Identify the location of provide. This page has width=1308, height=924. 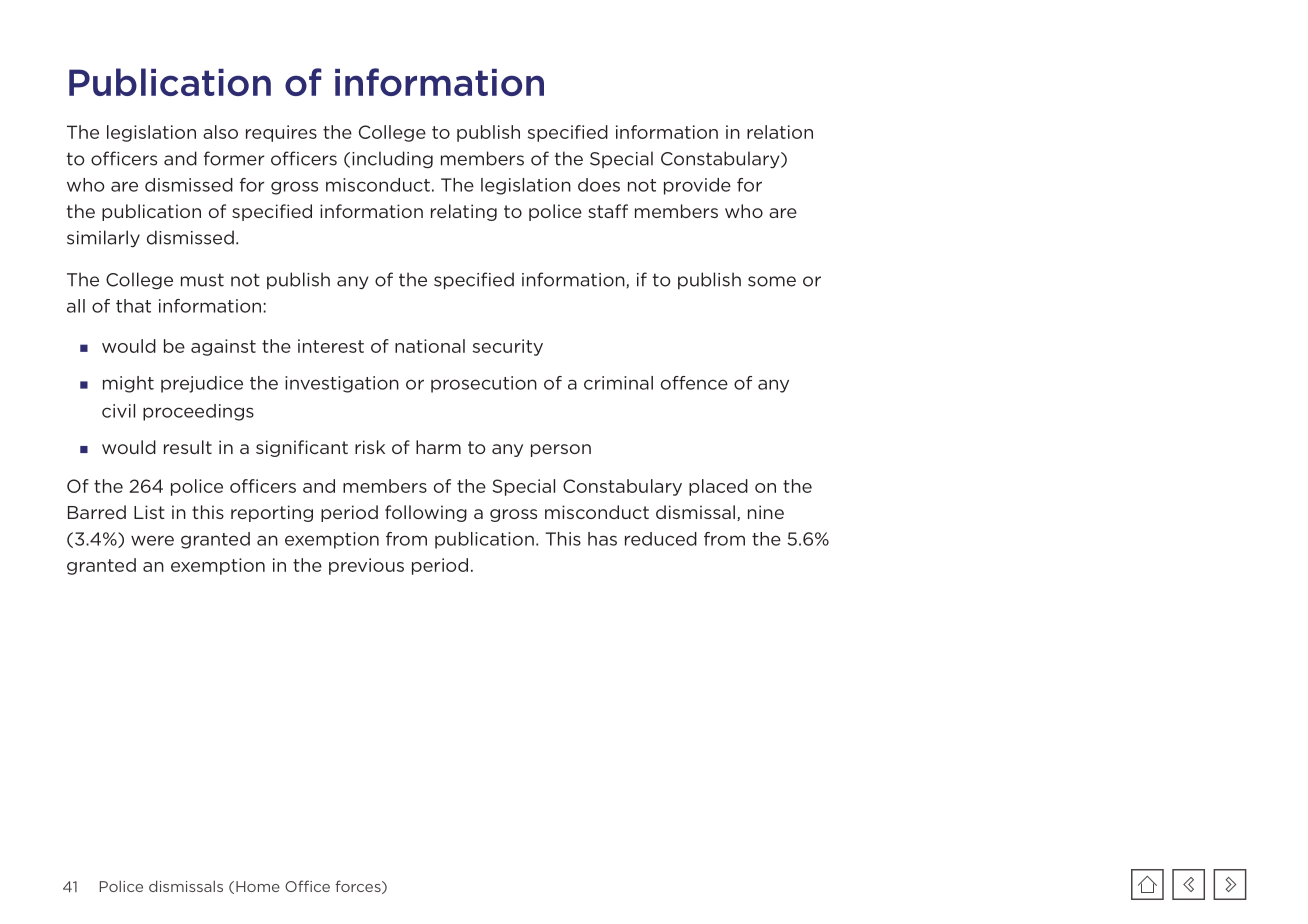
(697, 186).
